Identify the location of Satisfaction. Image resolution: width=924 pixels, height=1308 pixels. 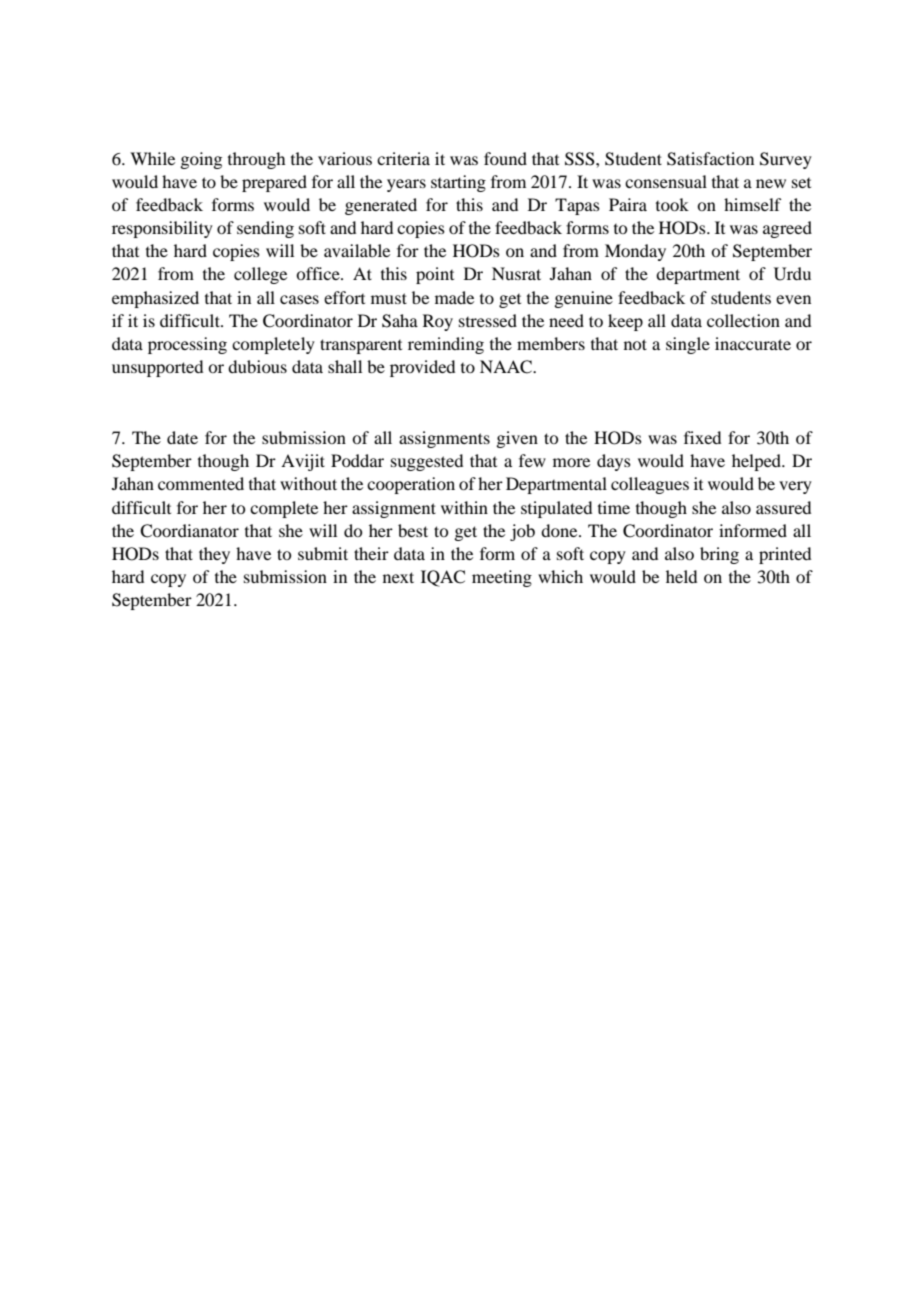
(710, 159).
